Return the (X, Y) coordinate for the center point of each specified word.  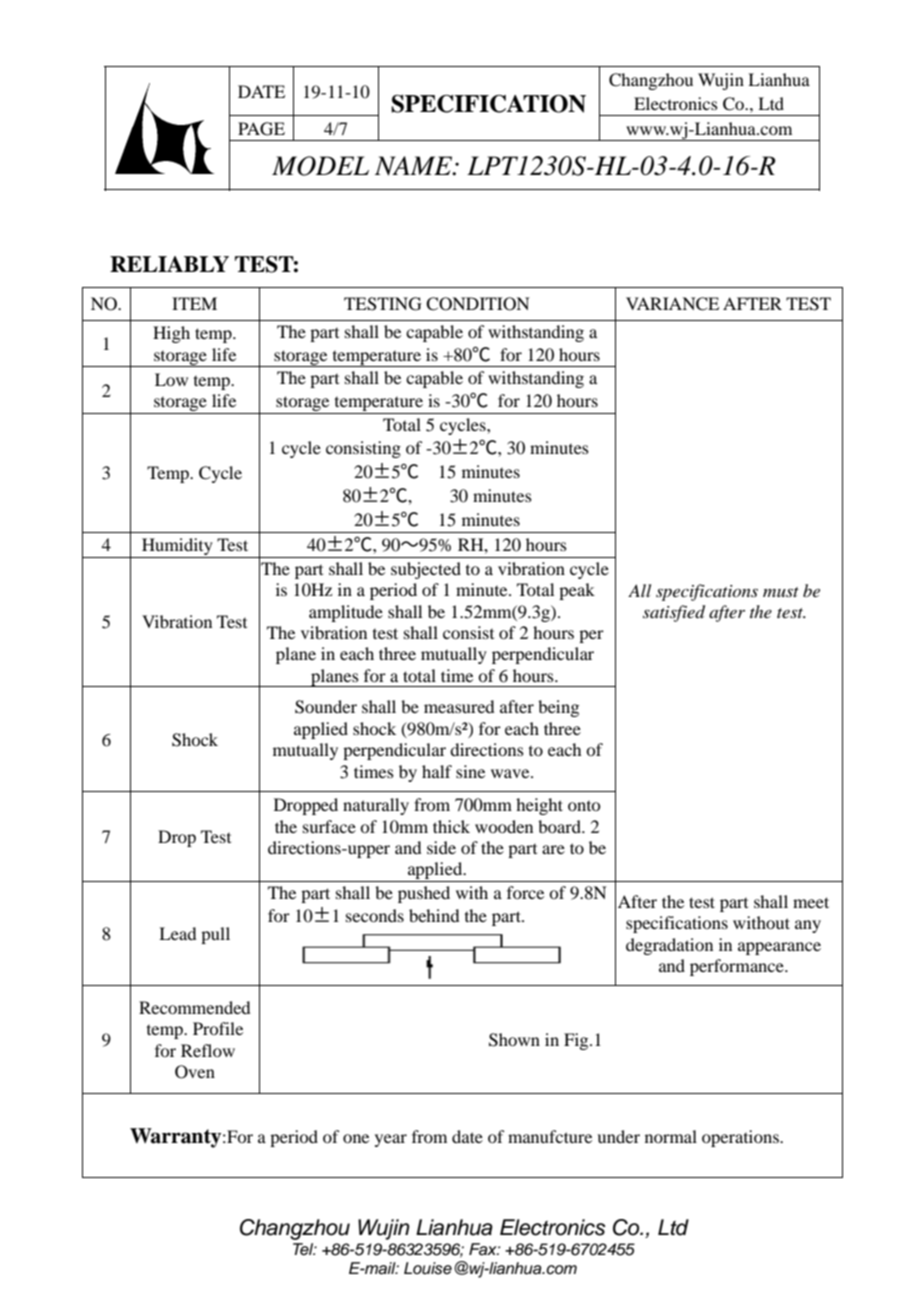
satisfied (674, 613)
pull (215, 935)
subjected (426, 570)
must (781, 592)
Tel (304, 1249)
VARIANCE (672, 304)
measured (459, 706)
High (171, 334)
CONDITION (478, 304)
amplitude (346, 613)
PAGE (261, 129)
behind (434, 915)
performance (738, 967)
